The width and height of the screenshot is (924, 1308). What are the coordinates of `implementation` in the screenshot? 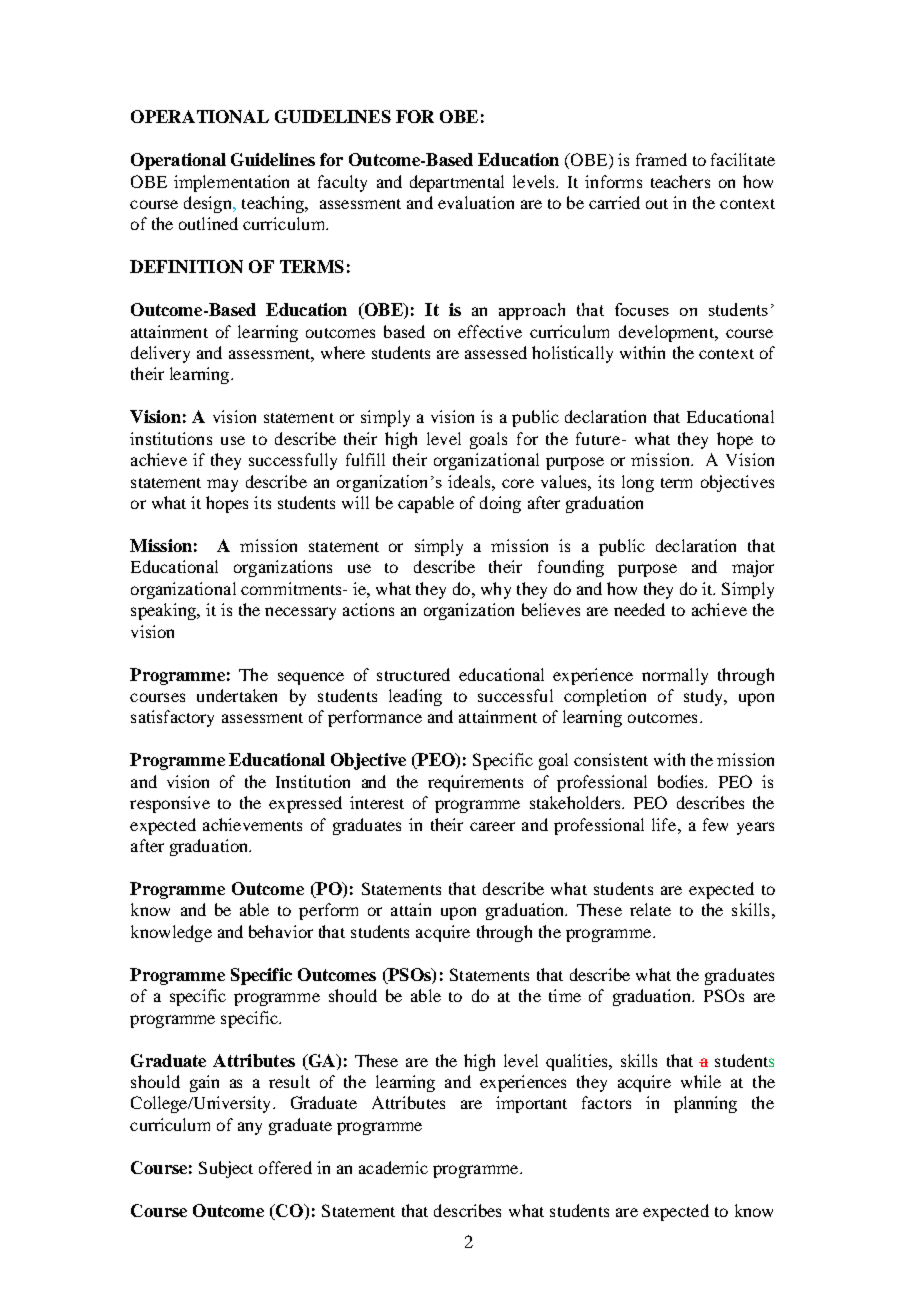 It's located at (231, 183).
